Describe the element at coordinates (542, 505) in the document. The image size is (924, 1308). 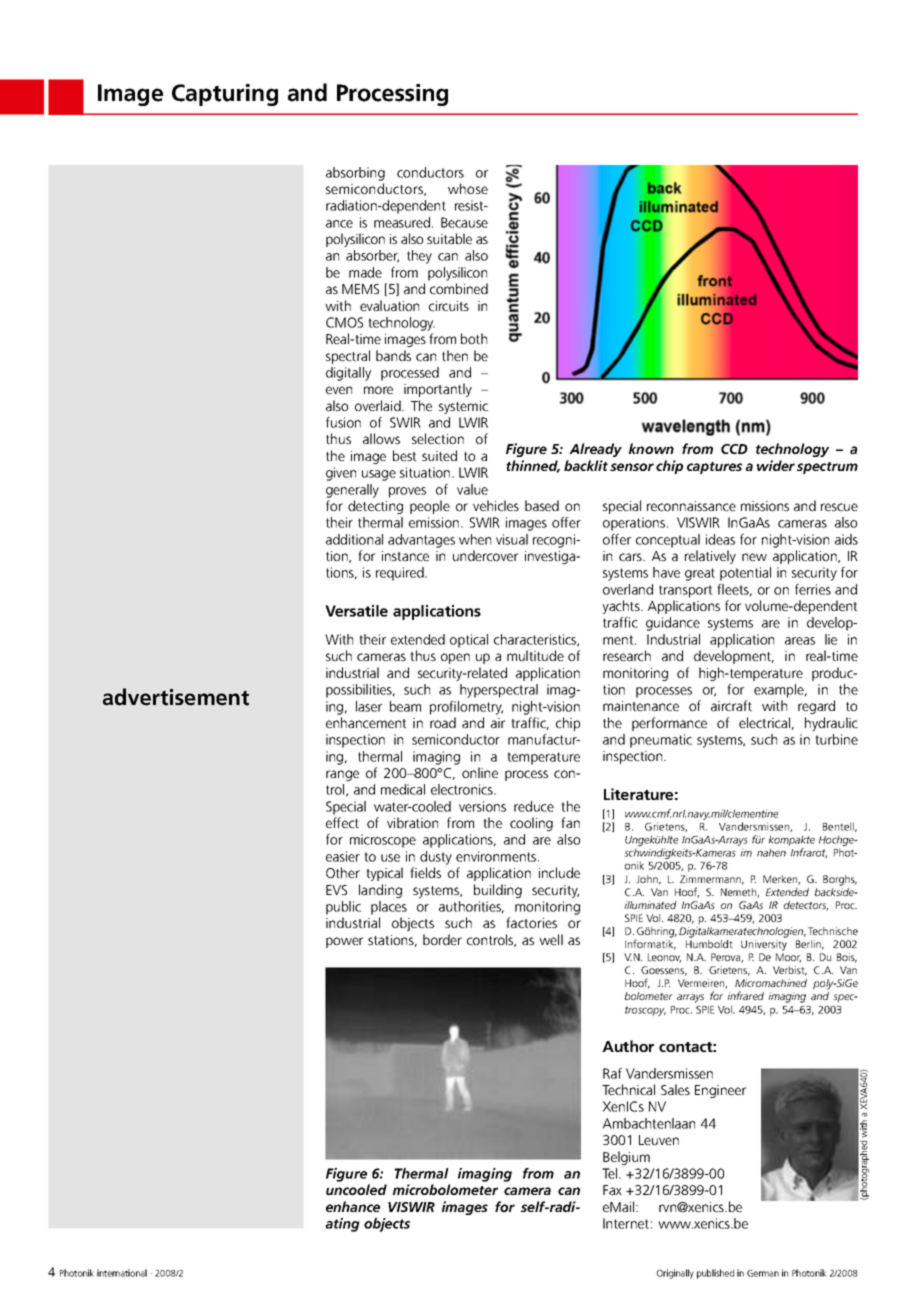
I see `based` at that location.
